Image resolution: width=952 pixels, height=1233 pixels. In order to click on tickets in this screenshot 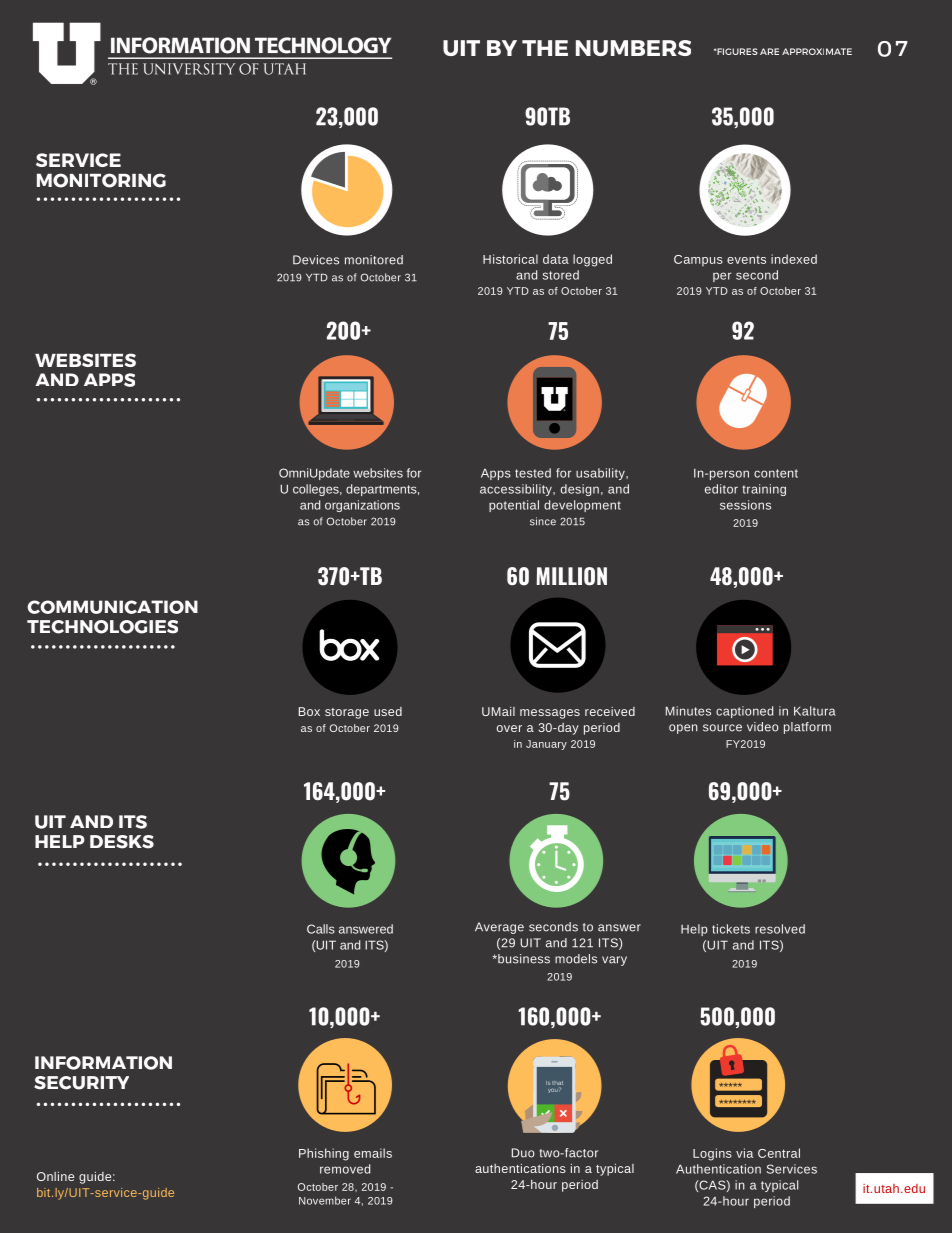, I will do `click(731, 929)`.
